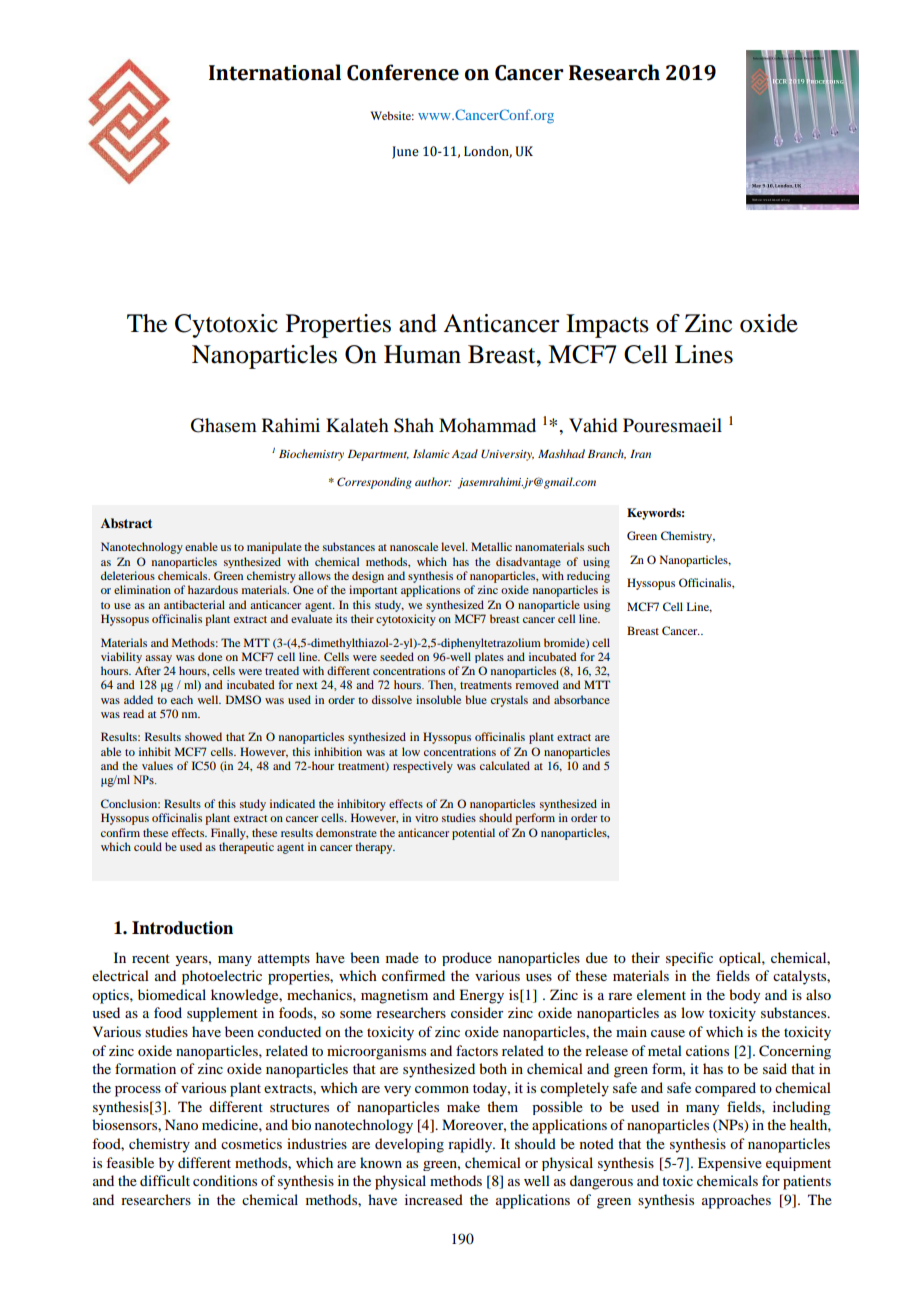  What do you see at coordinates (588, 577) in the screenshot?
I see `reducing` at bounding box center [588, 577].
